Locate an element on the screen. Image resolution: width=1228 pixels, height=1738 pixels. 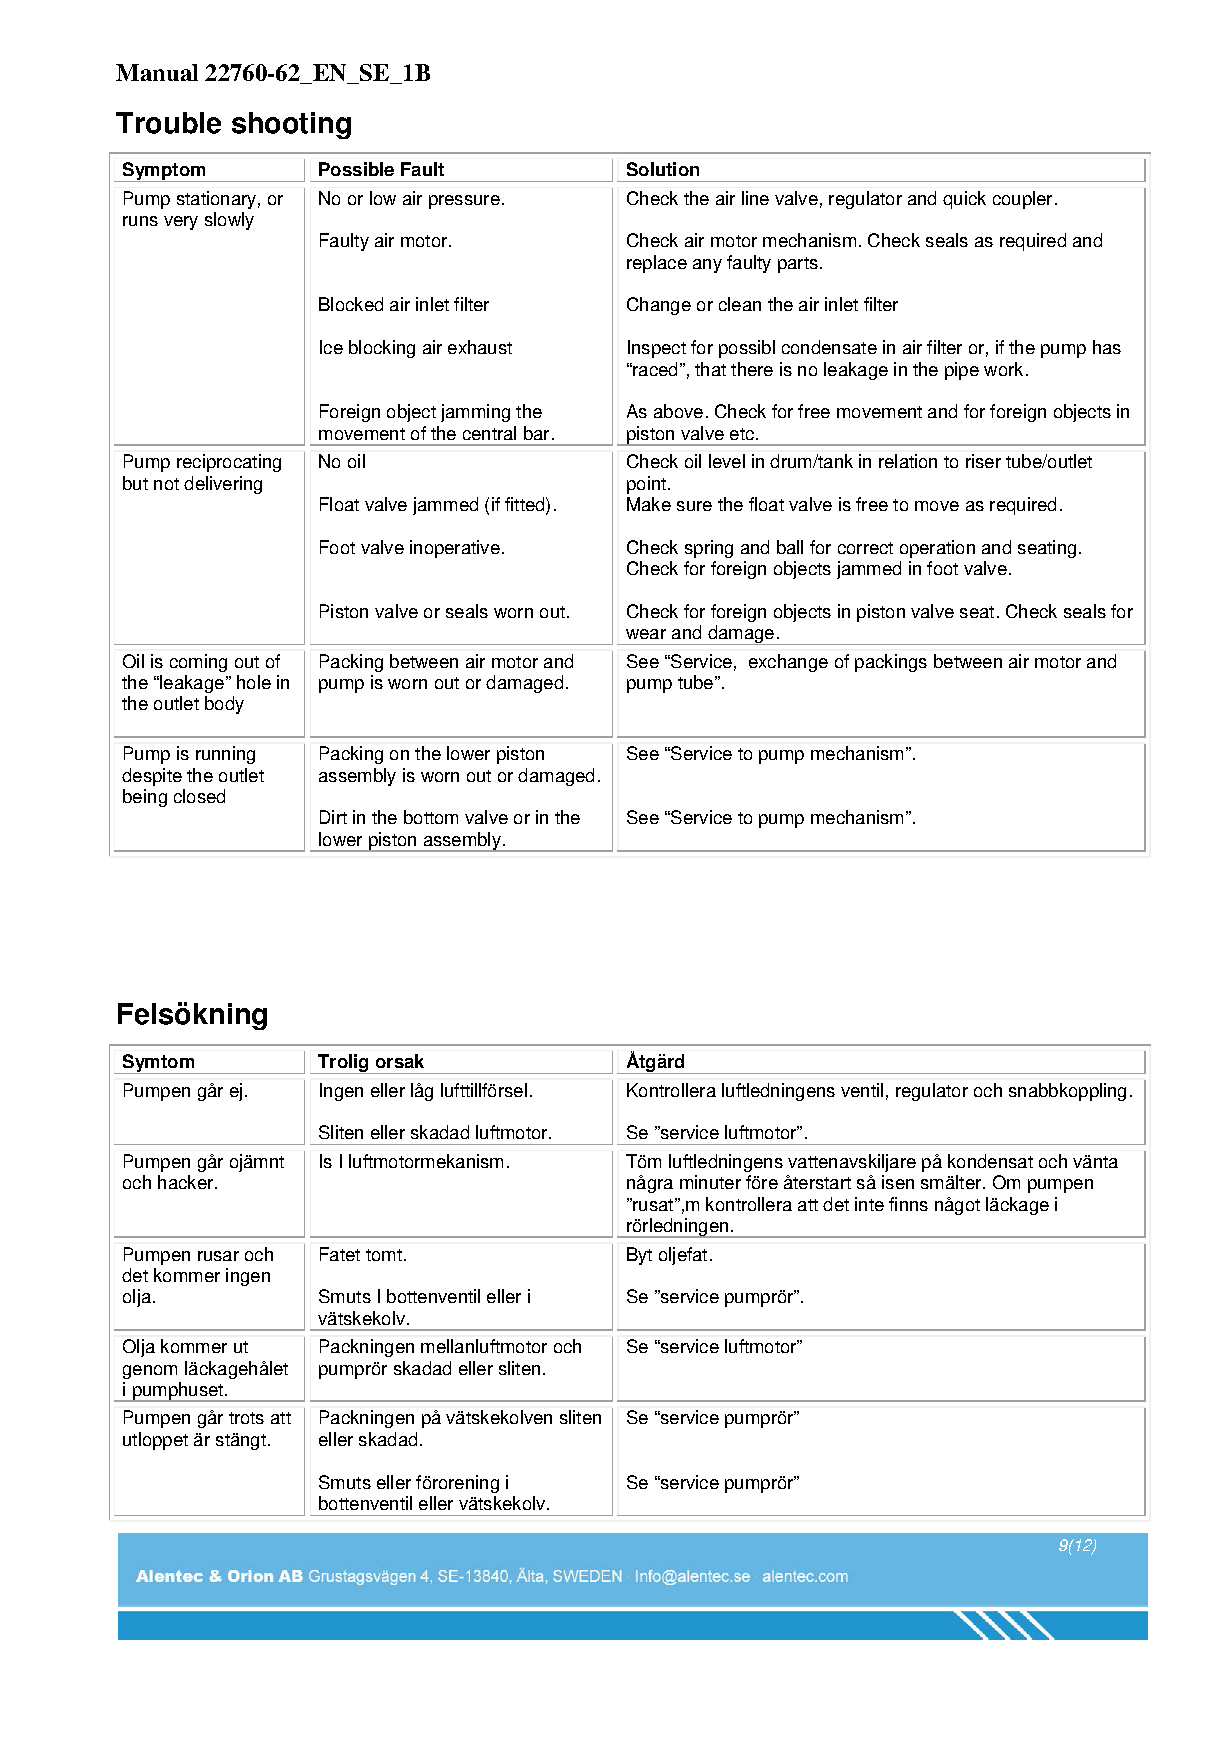
quick is located at coordinates (964, 200).
